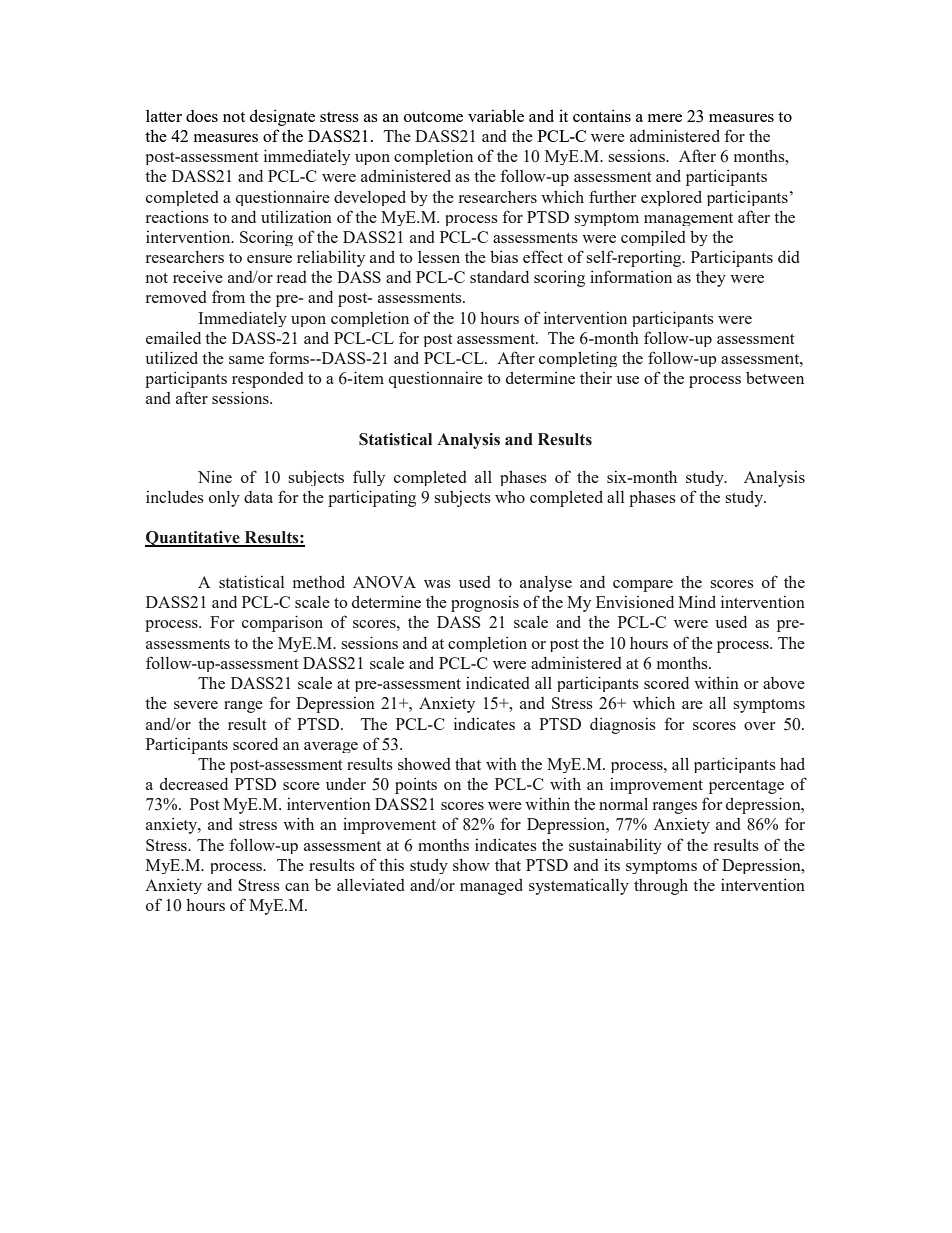  What do you see at coordinates (665, 118) in the screenshot?
I see `mere` at bounding box center [665, 118].
